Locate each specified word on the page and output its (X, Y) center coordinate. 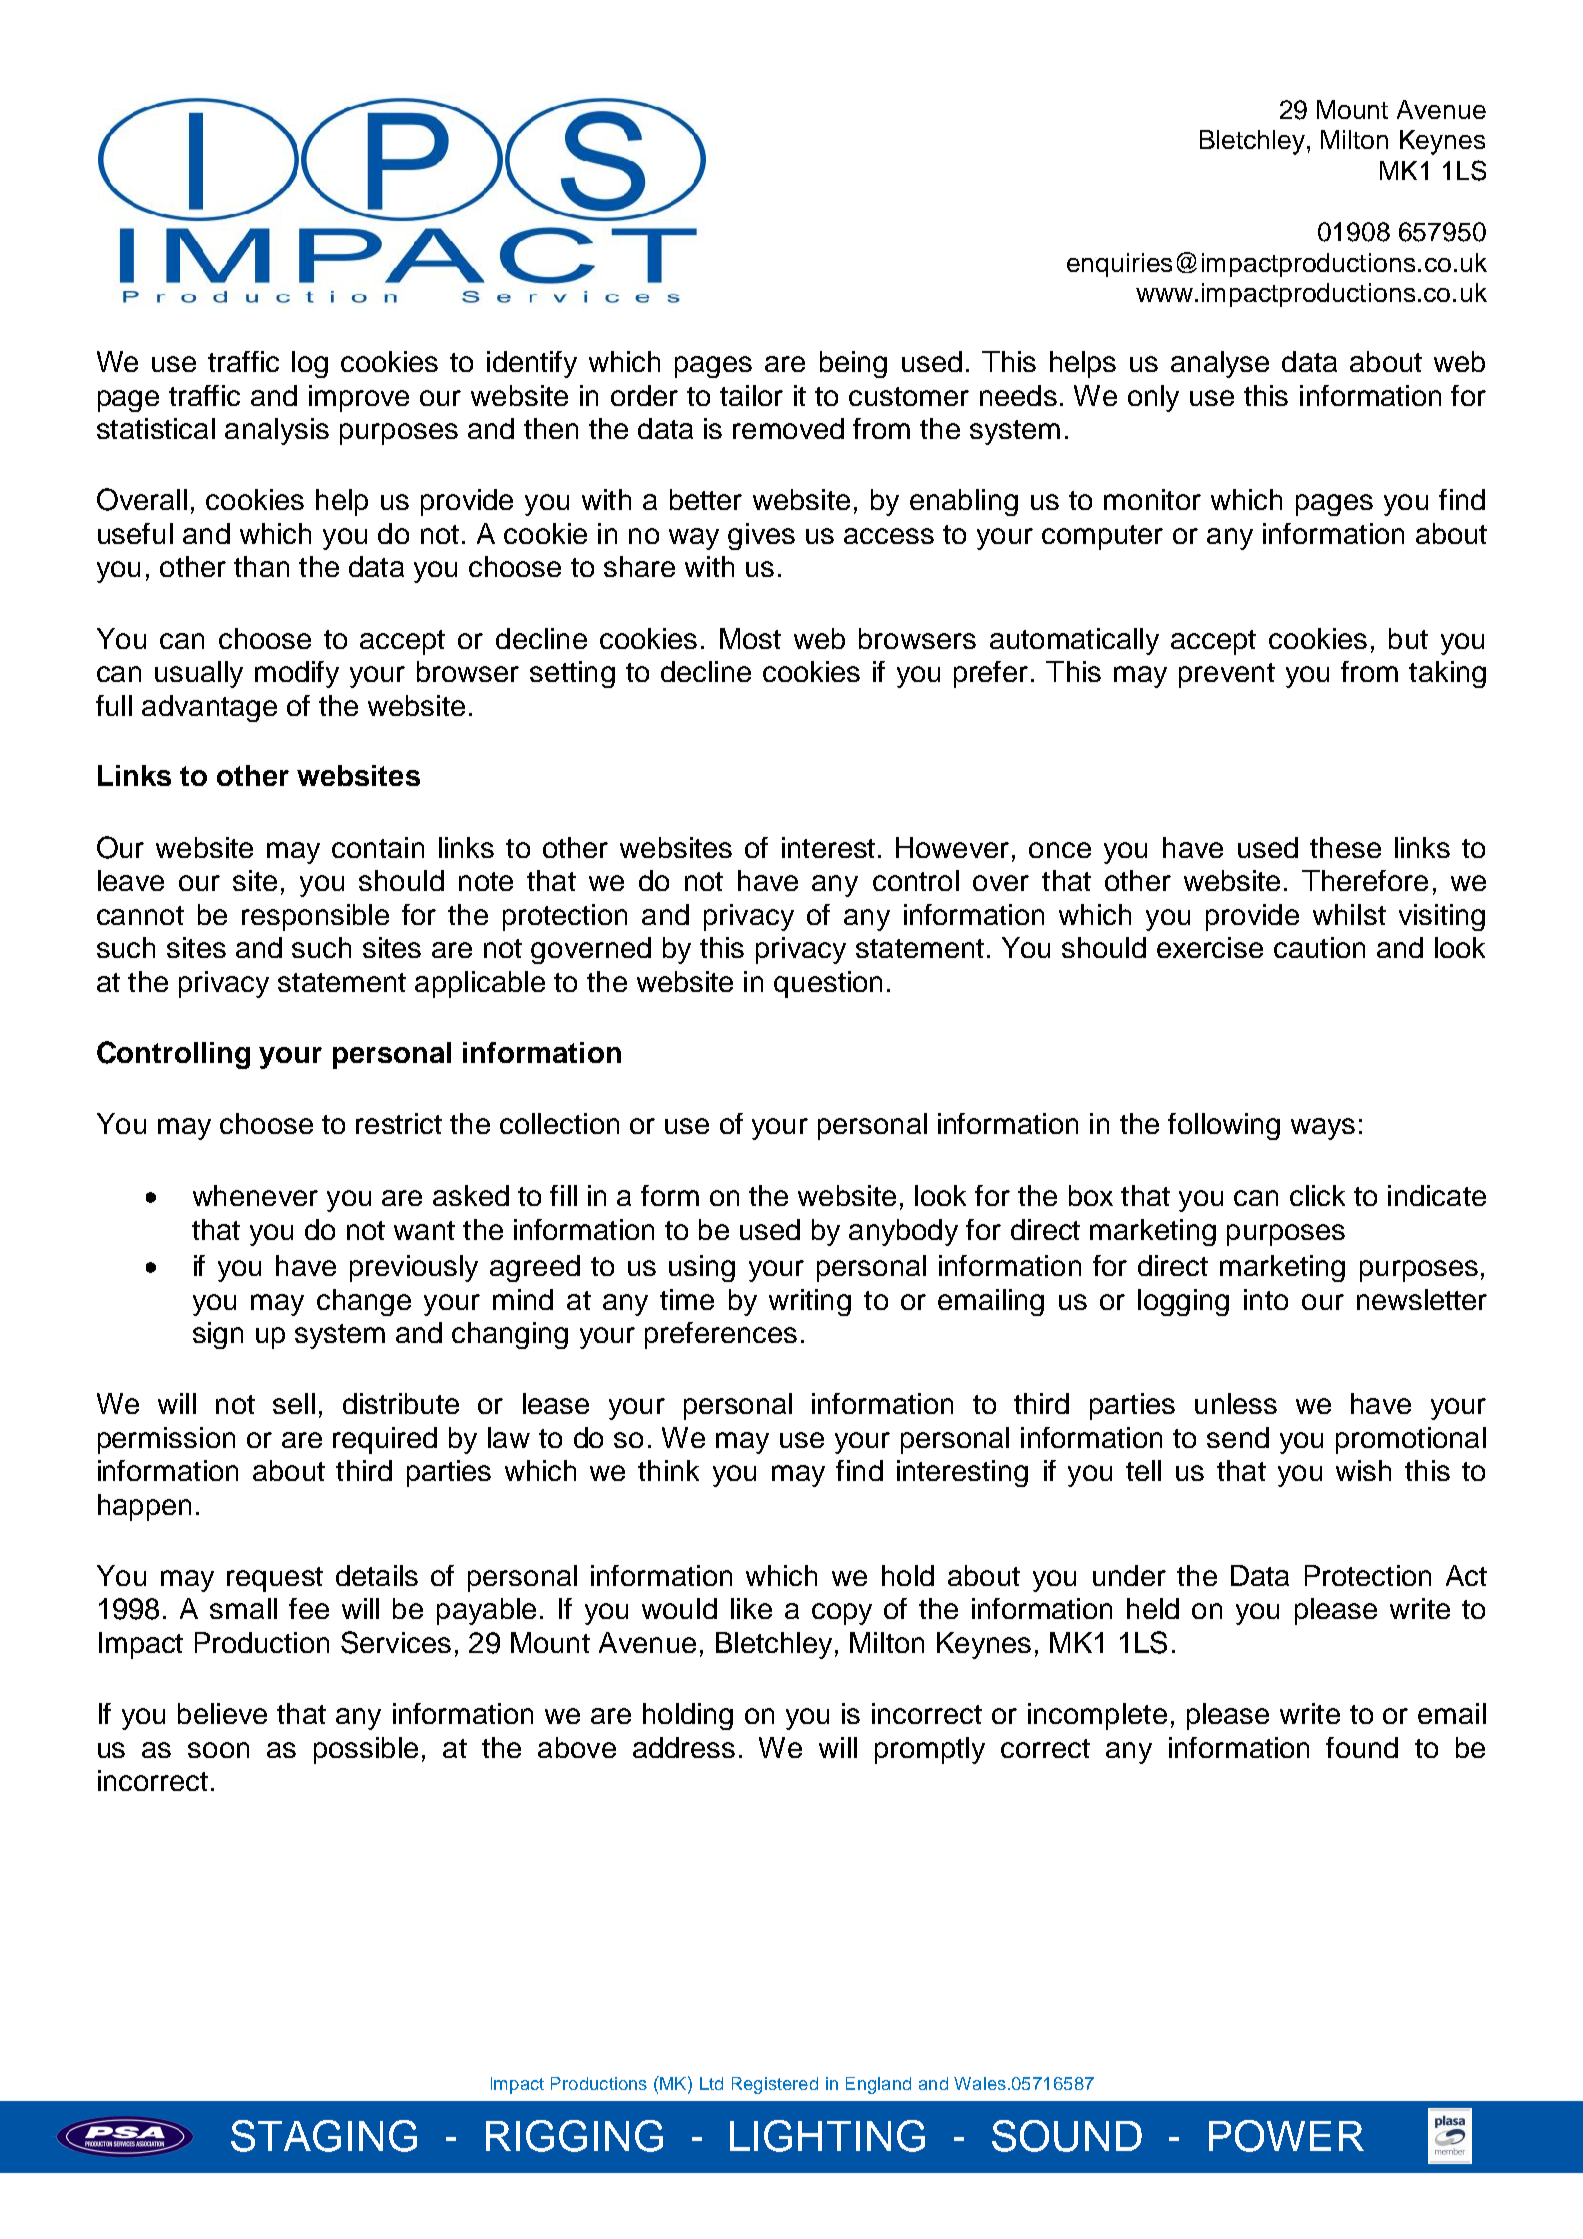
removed (788, 428)
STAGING (324, 2136)
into (1266, 1299)
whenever (255, 1195)
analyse (1220, 364)
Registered (775, 2085)
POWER (1286, 2136)
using (702, 1268)
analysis (277, 431)
